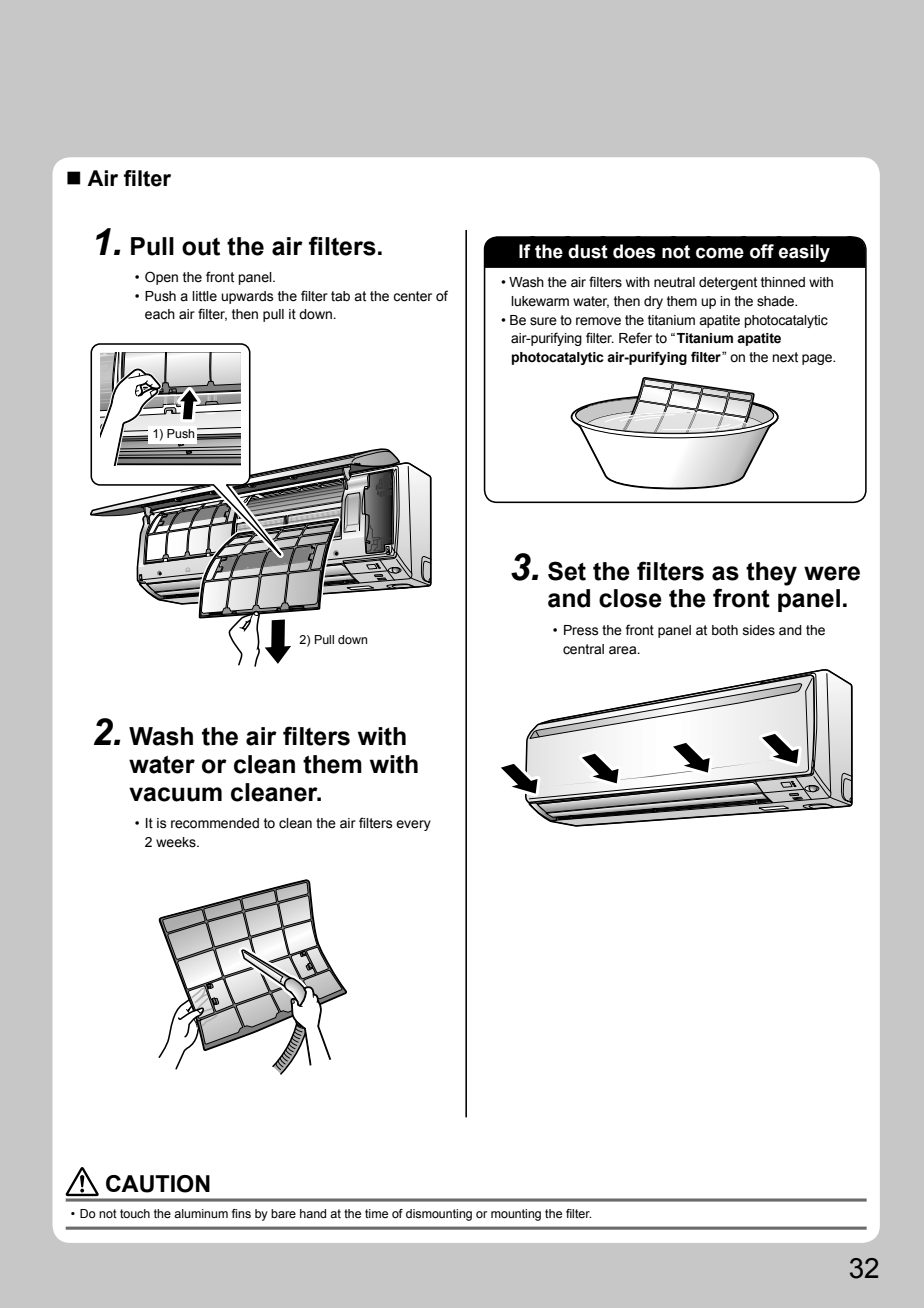 The width and height of the page is (924, 1308). What do you see at coordinates (376, 1213) in the page?
I see `time` at bounding box center [376, 1213].
